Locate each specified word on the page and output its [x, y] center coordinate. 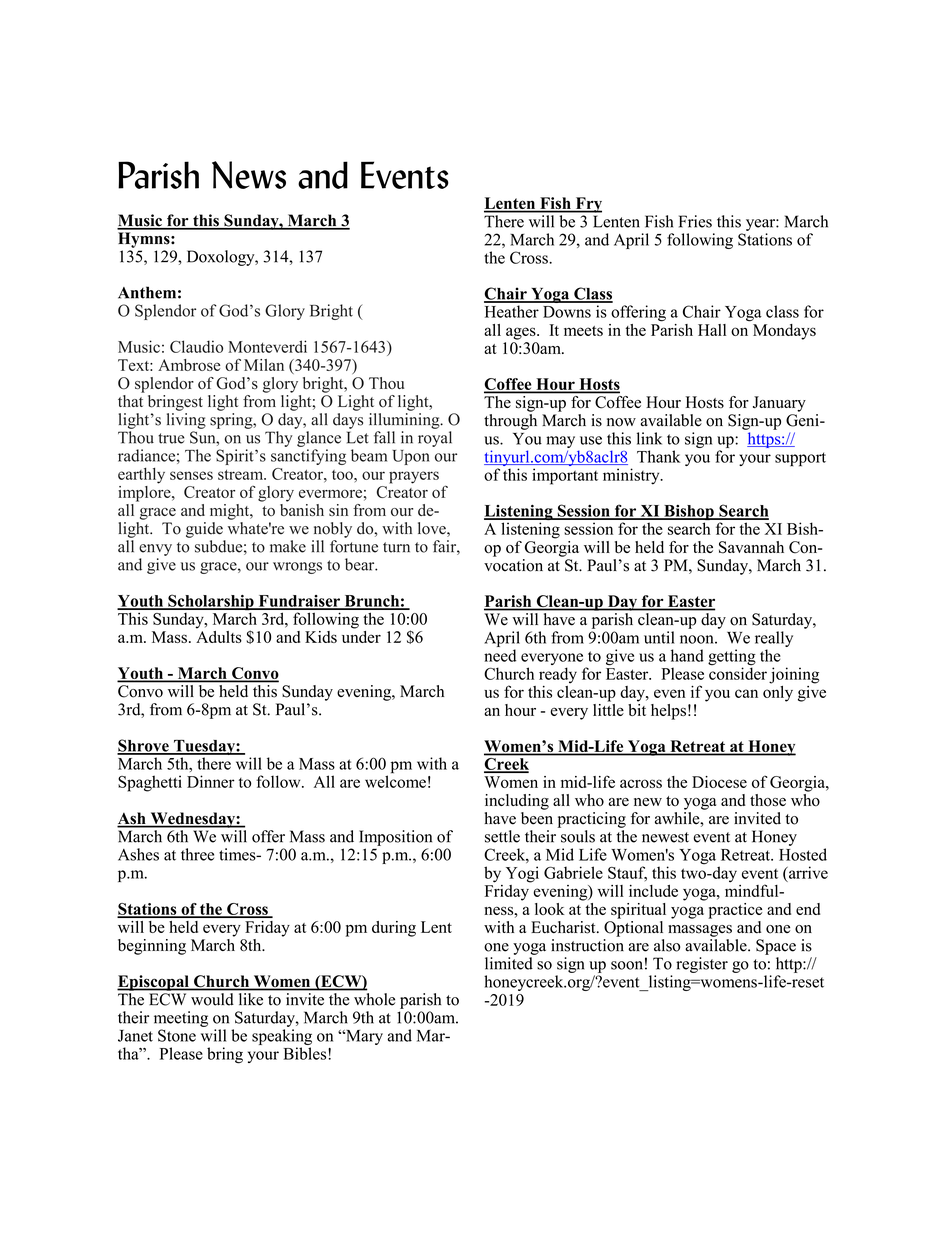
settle [502, 836]
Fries [695, 221]
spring [232, 421]
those [768, 800]
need [500, 655]
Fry [587, 205]
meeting [181, 1019]
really [774, 639]
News [249, 175]
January [779, 404]
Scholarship [211, 603]
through [510, 420]
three [197, 854]
